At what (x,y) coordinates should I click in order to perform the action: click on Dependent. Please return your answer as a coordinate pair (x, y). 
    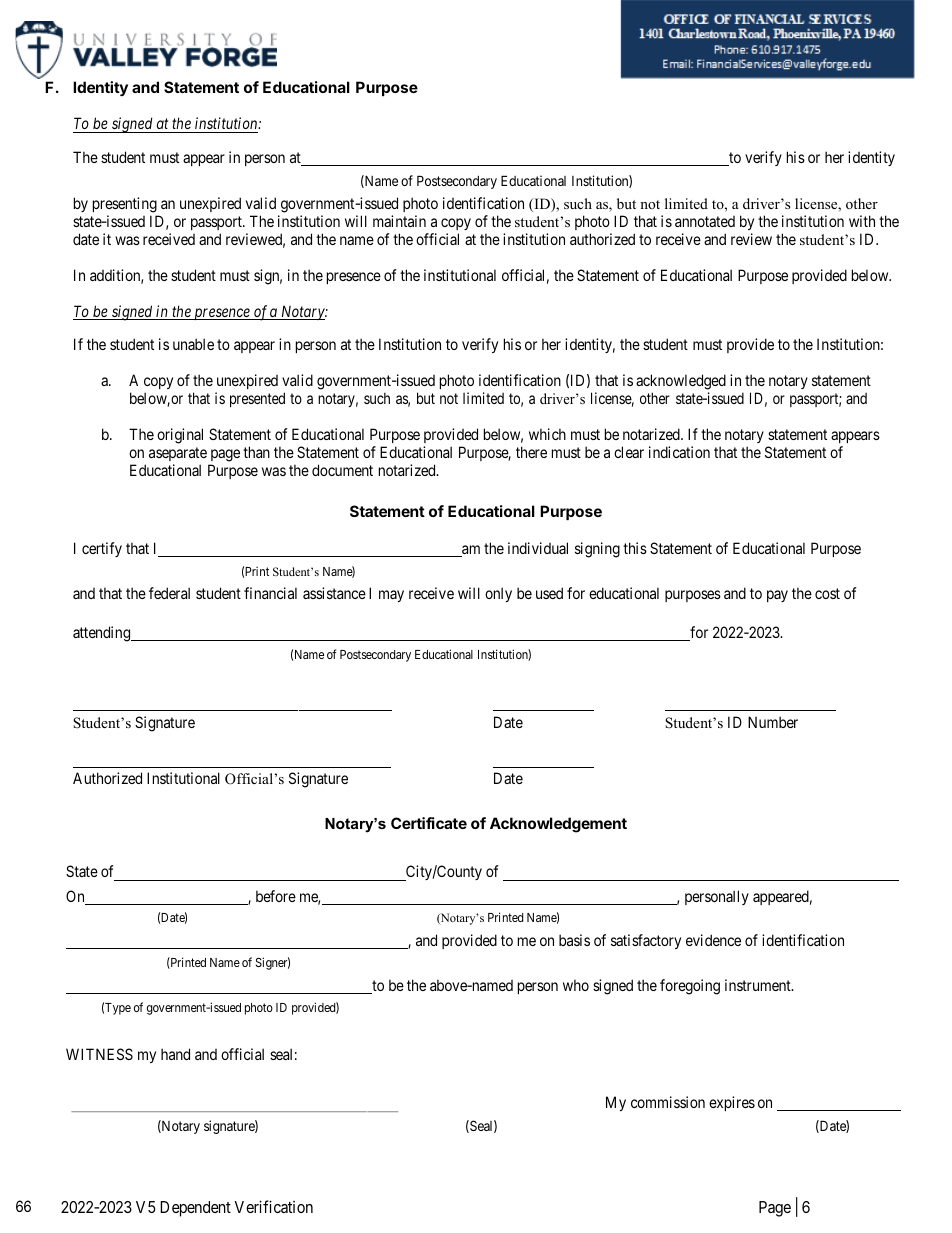
    Looking at the image, I should click on (195, 1209).
